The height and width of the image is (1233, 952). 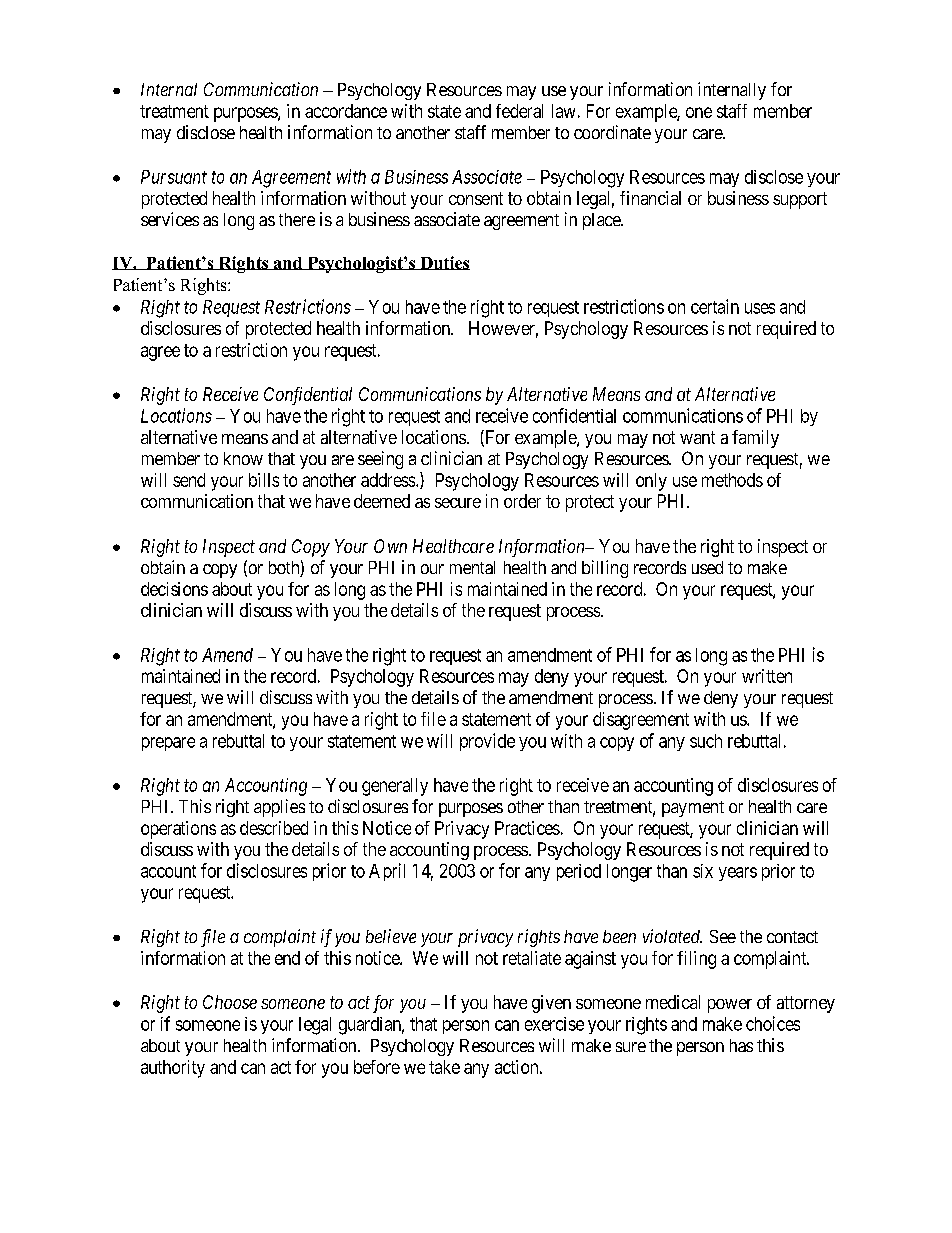 What do you see at coordinates (522, 501) in the image?
I see `order` at bounding box center [522, 501].
